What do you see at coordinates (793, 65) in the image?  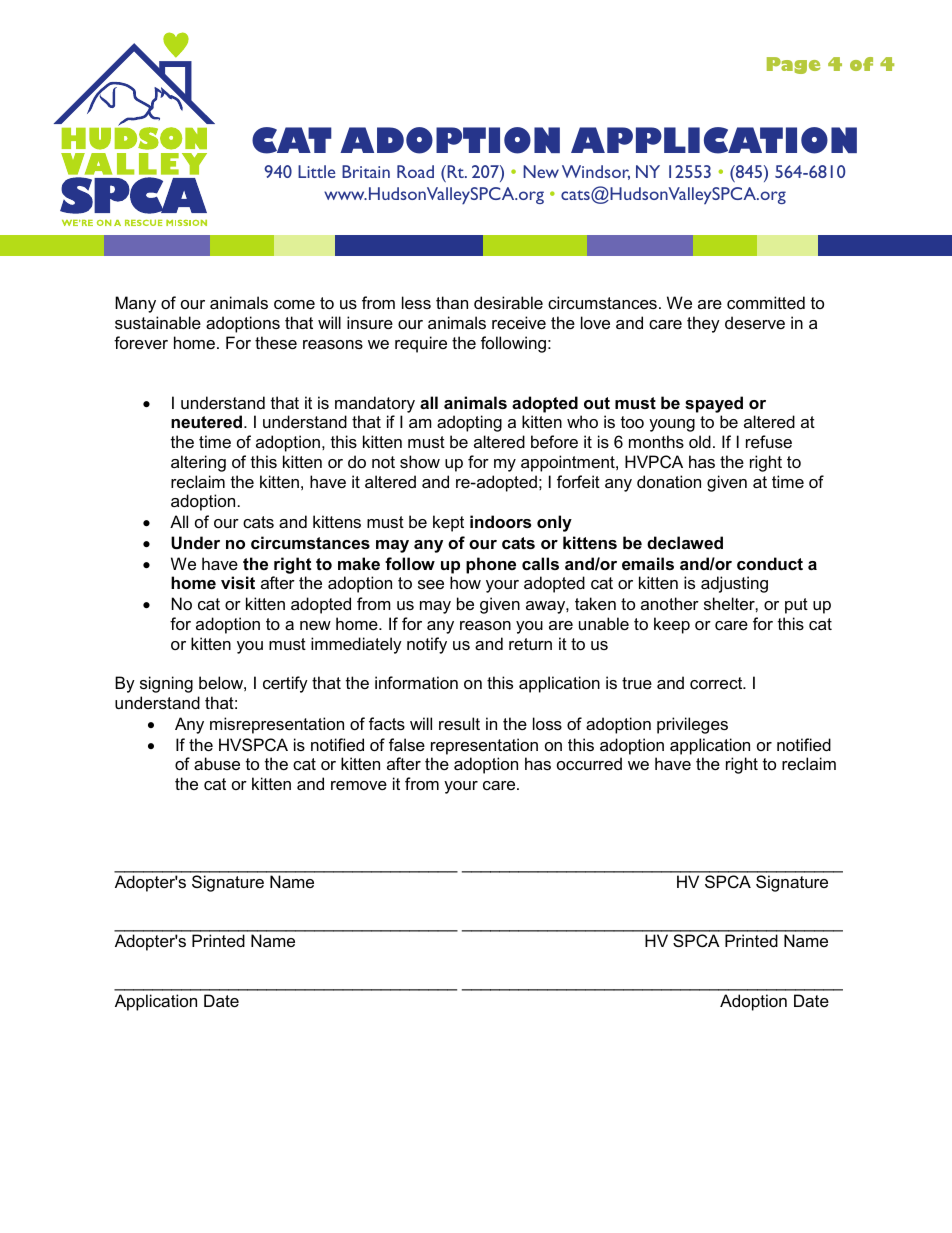 I see `Page` at bounding box center [793, 65].
